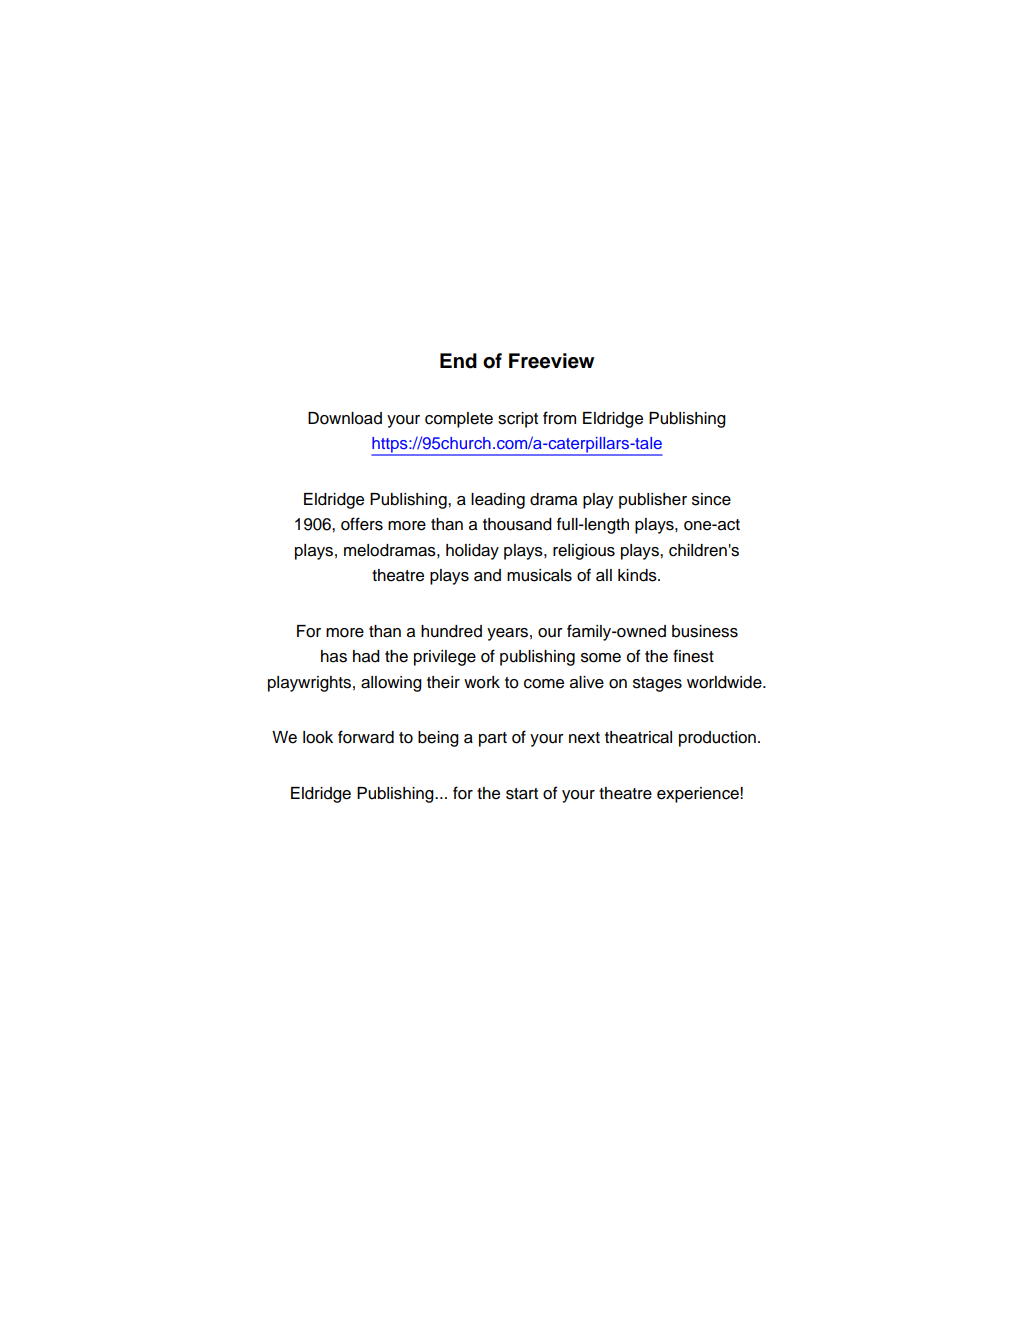 The image size is (1034, 1338). Describe the element at coordinates (544, 684) in the document. I see `come` at that location.
